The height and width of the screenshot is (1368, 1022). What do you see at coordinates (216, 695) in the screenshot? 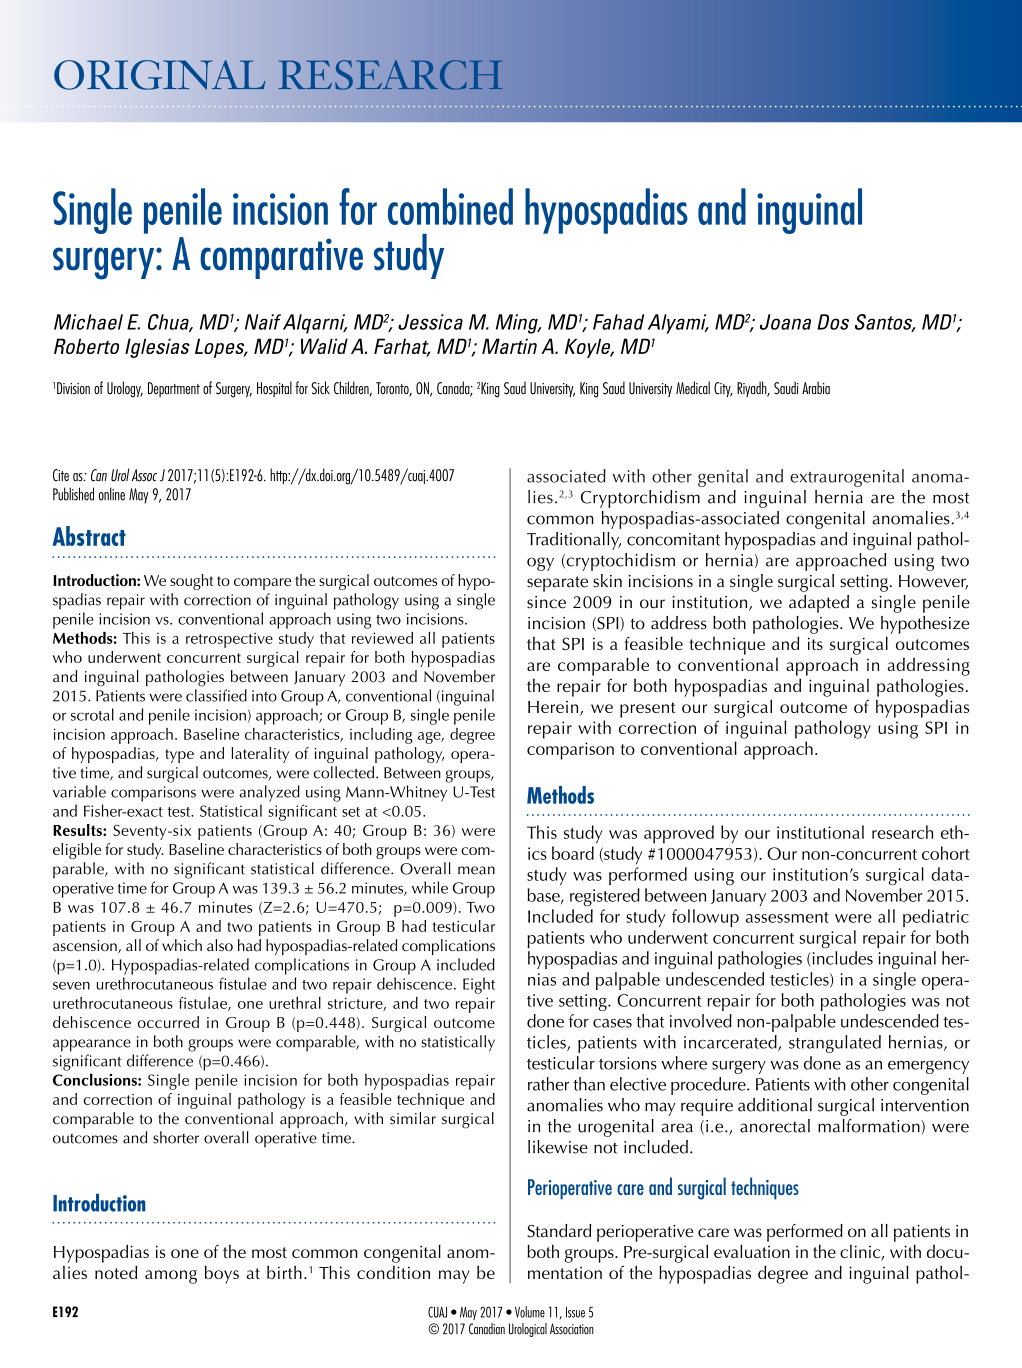
I see `classified` at bounding box center [216, 695].
